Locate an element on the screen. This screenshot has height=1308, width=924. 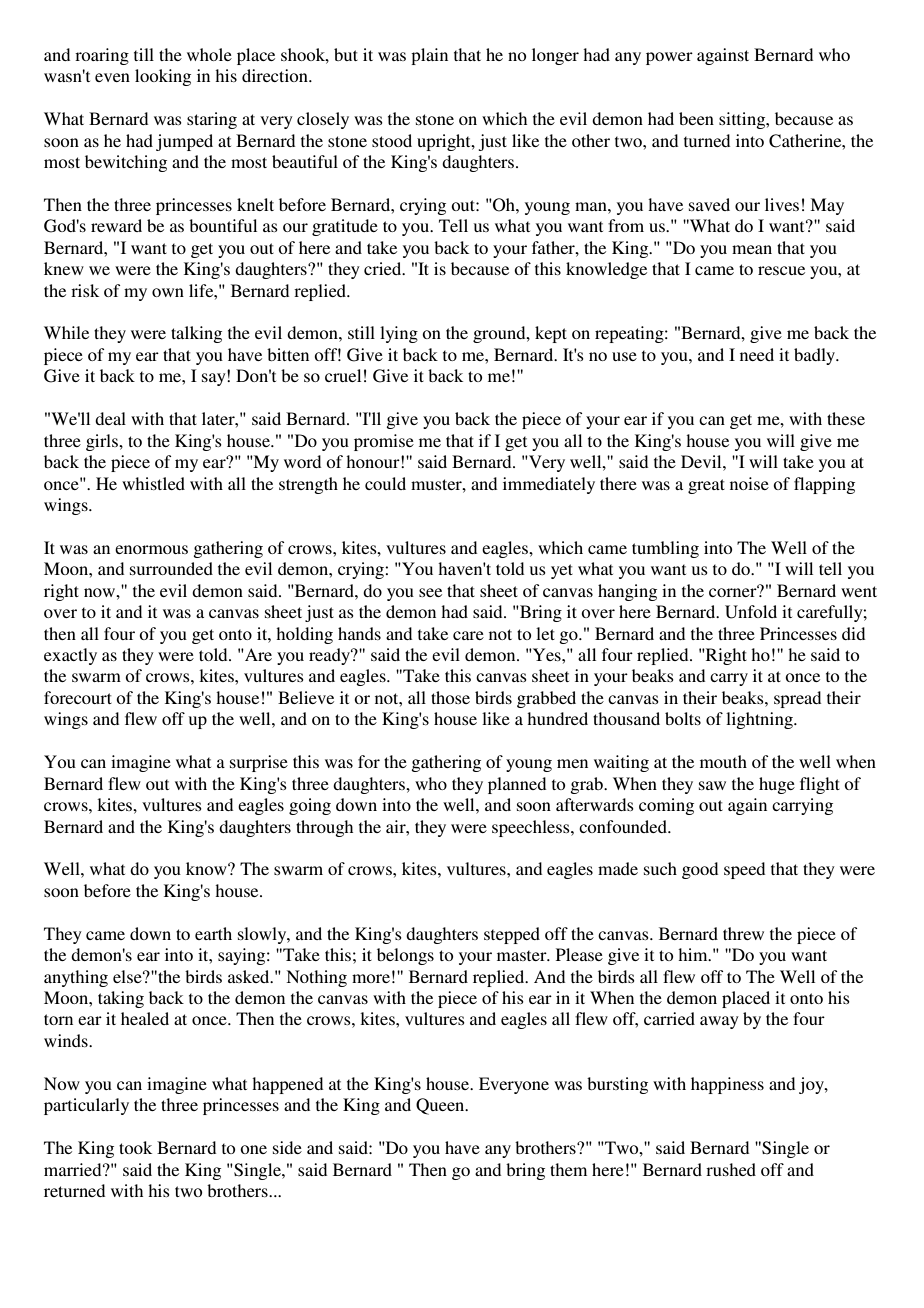
Unfold is located at coordinates (751, 612).
